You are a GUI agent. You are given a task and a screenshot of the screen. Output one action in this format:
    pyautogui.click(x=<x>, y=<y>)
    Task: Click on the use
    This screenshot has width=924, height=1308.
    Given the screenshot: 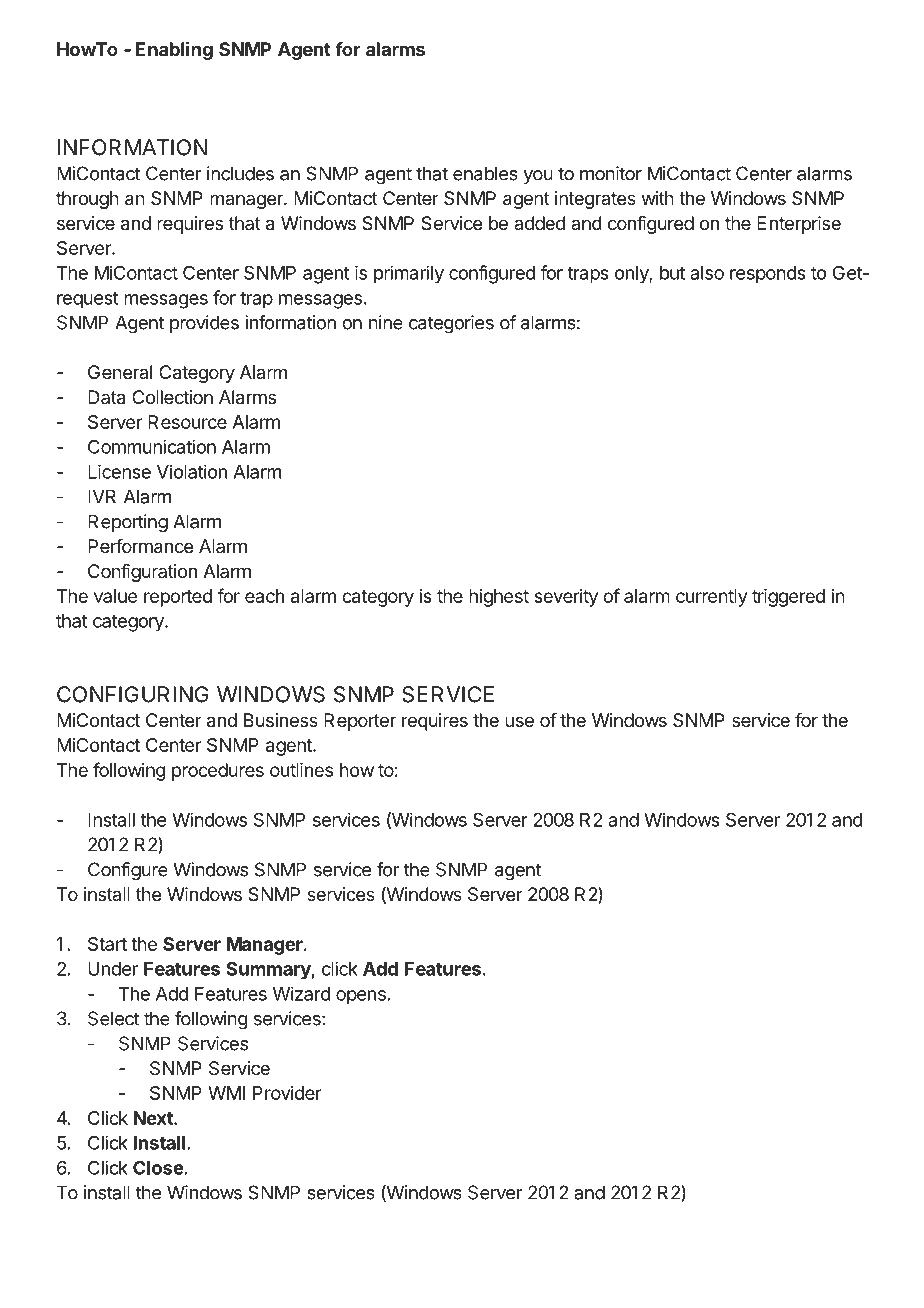 What is the action you would take?
    pyautogui.click(x=519, y=721)
